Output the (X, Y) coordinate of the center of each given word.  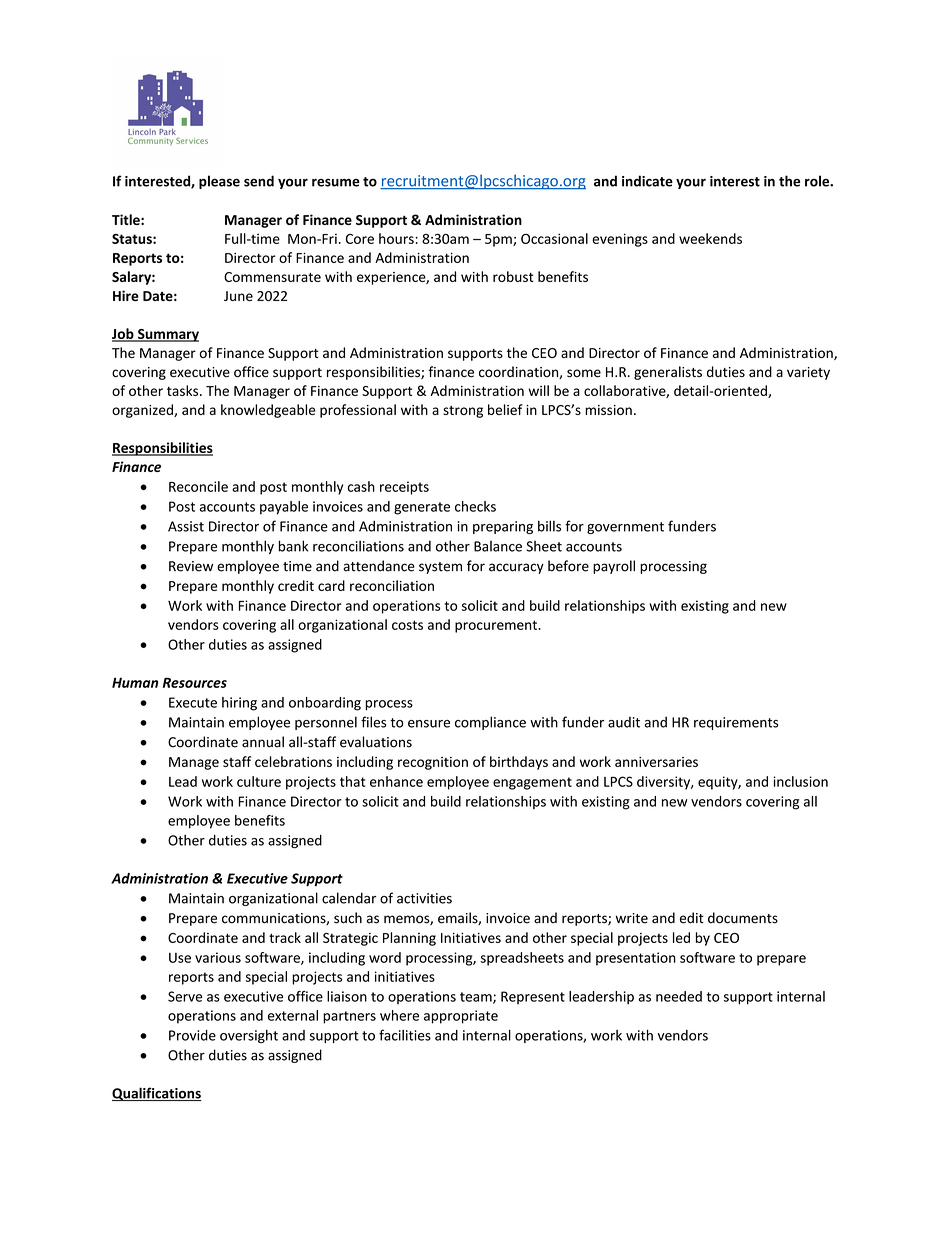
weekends (710, 238)
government (625, 528)
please (219, 182)
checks (475, 506)
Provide (192, 1035)
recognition (433, 763)
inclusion (800, 781)
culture (259, 781)
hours (397, 238)
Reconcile (198, 486)
